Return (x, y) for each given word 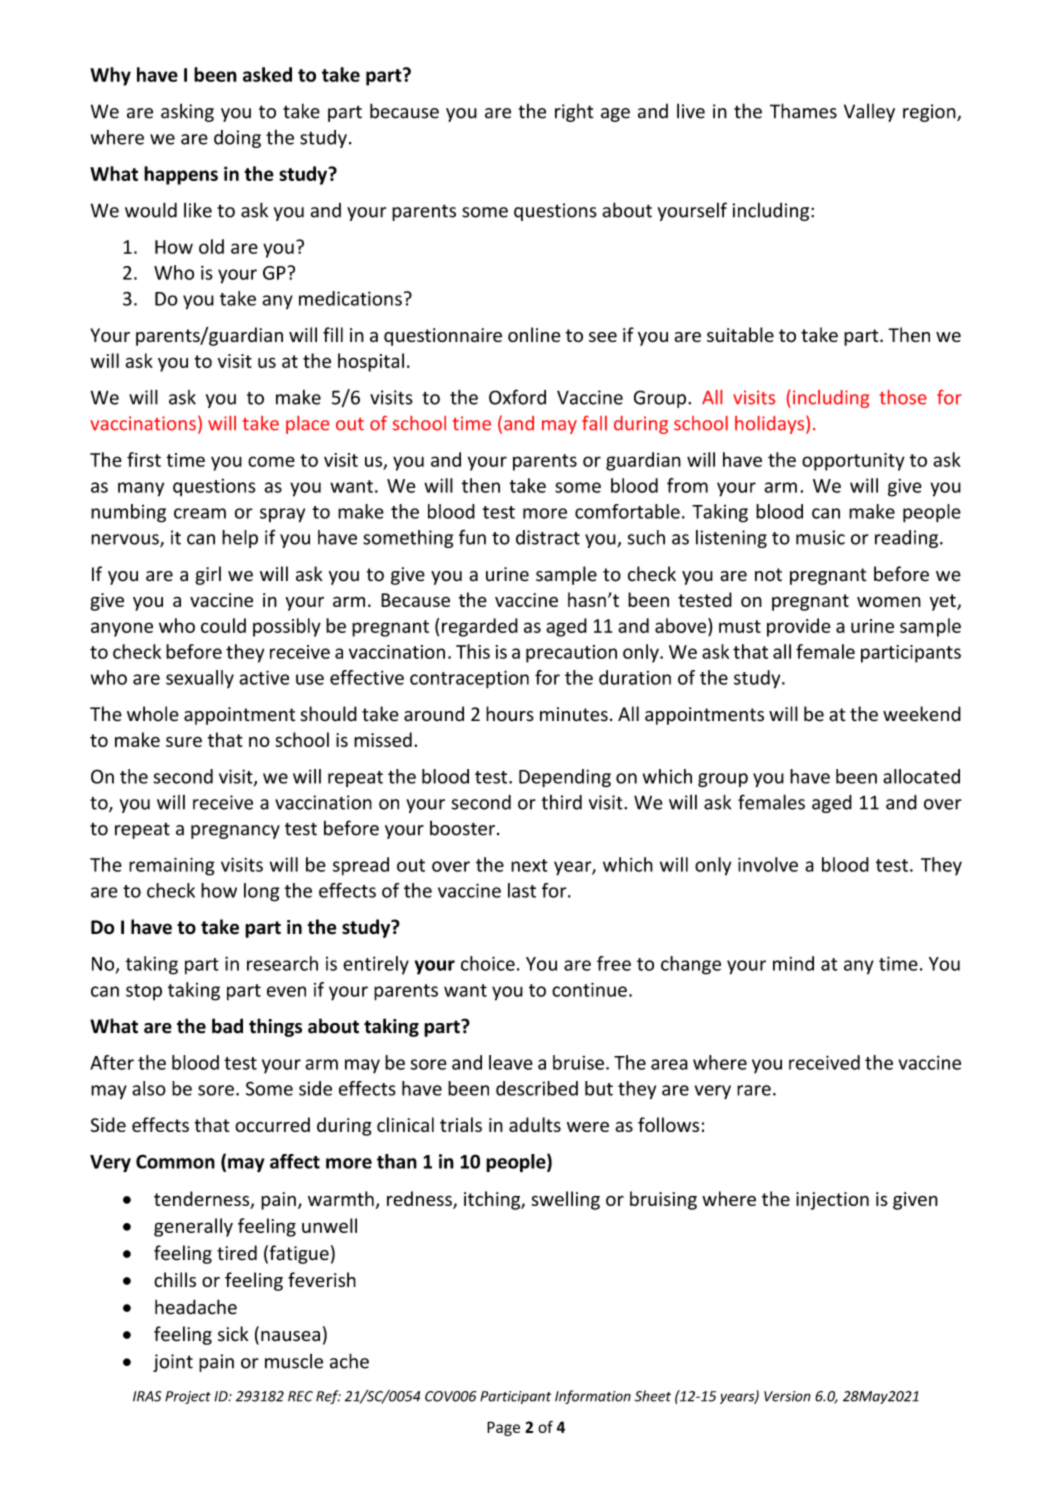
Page (503, 1428)
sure (184, 741)
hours (510, 714)
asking (187, 112)
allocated (921, 776)
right (574, 113)
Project (188, 1397)
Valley (869, 112)
